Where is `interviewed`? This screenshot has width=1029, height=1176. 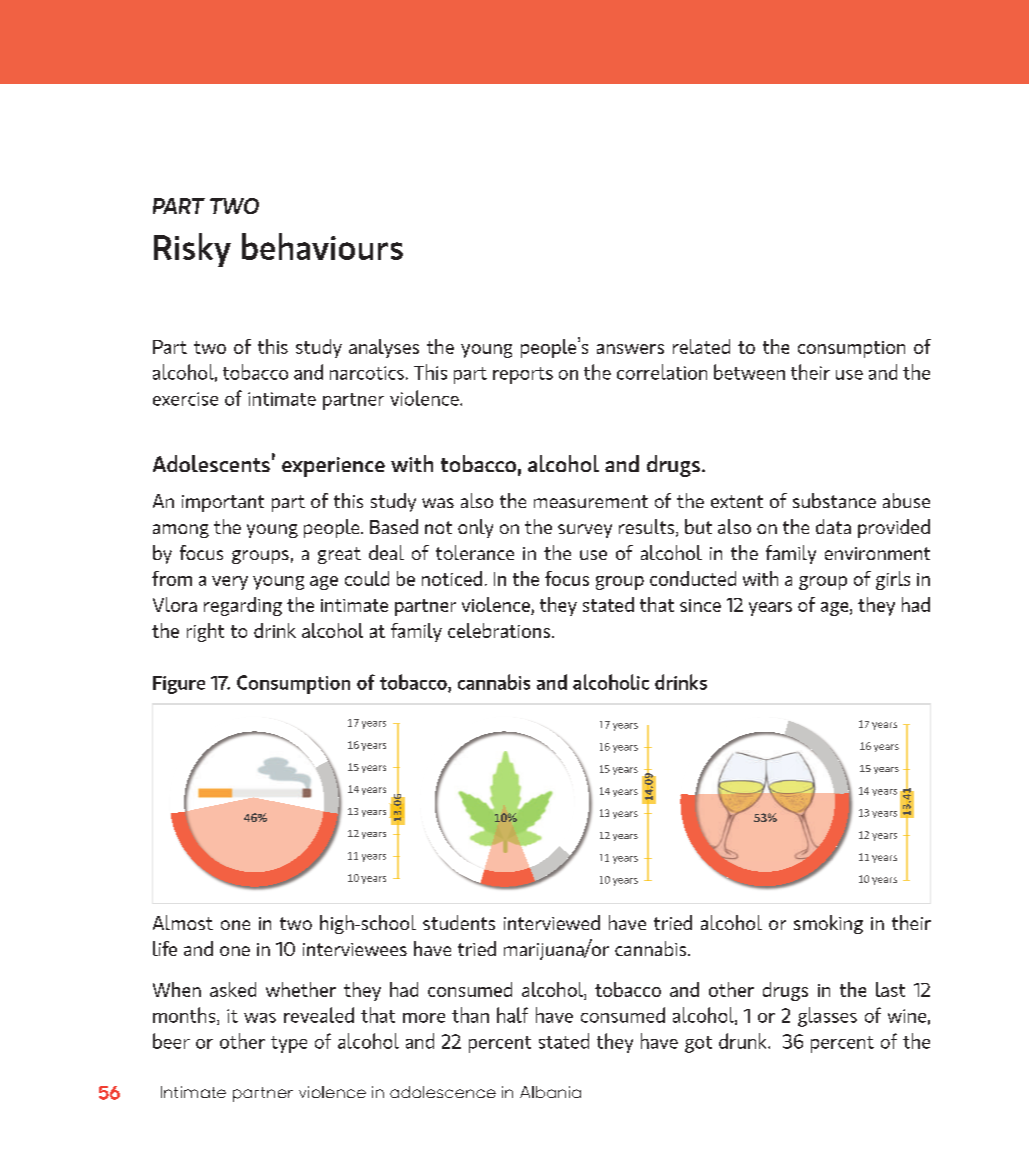
interviewed is located at coordinates (552, 922).
